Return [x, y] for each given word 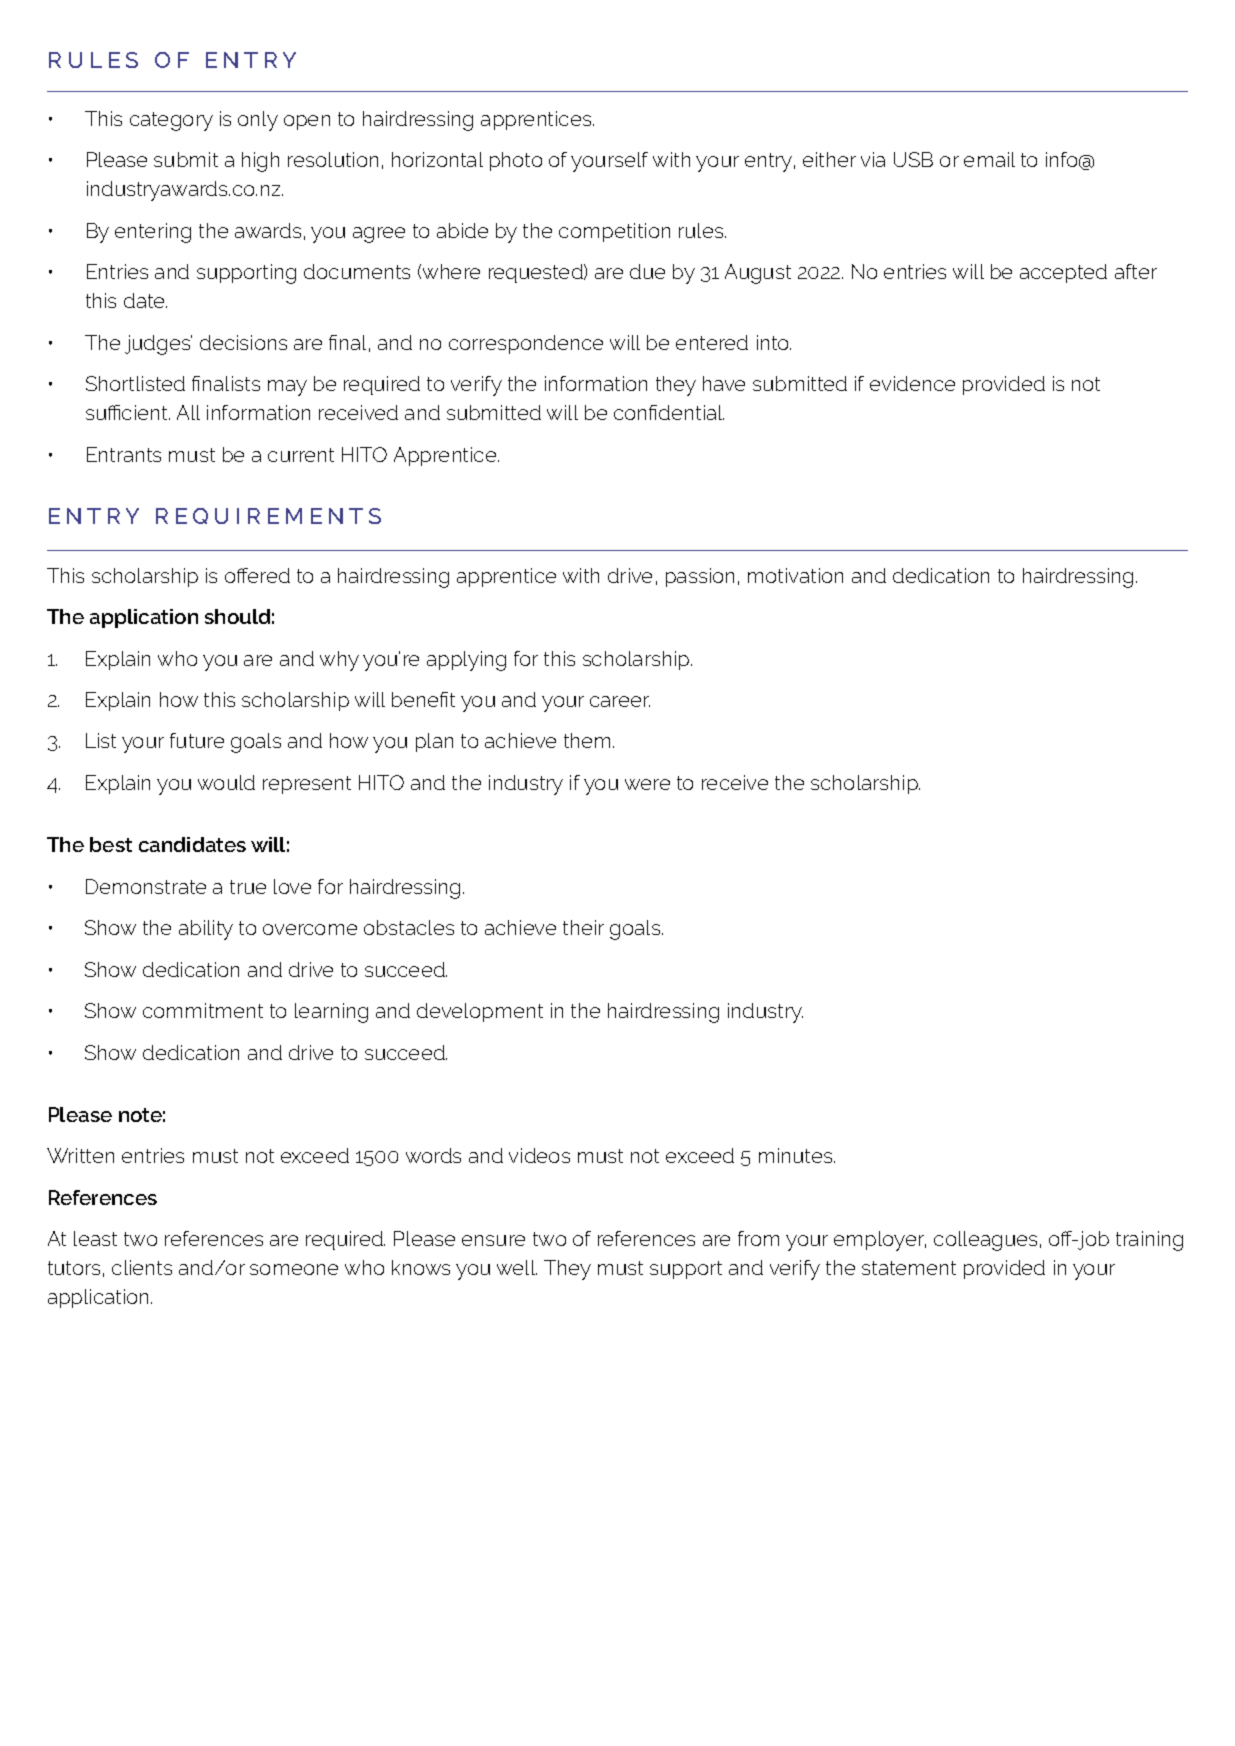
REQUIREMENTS [268, 516]
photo [516, 161]
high [260, 162]
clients [142, 1267]
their [583, 927]
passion [700, 577]
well [517, 1267]
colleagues [985, 1241]
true [248, 887]
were [647, 784]
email [989, 159]
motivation [795, 575]
